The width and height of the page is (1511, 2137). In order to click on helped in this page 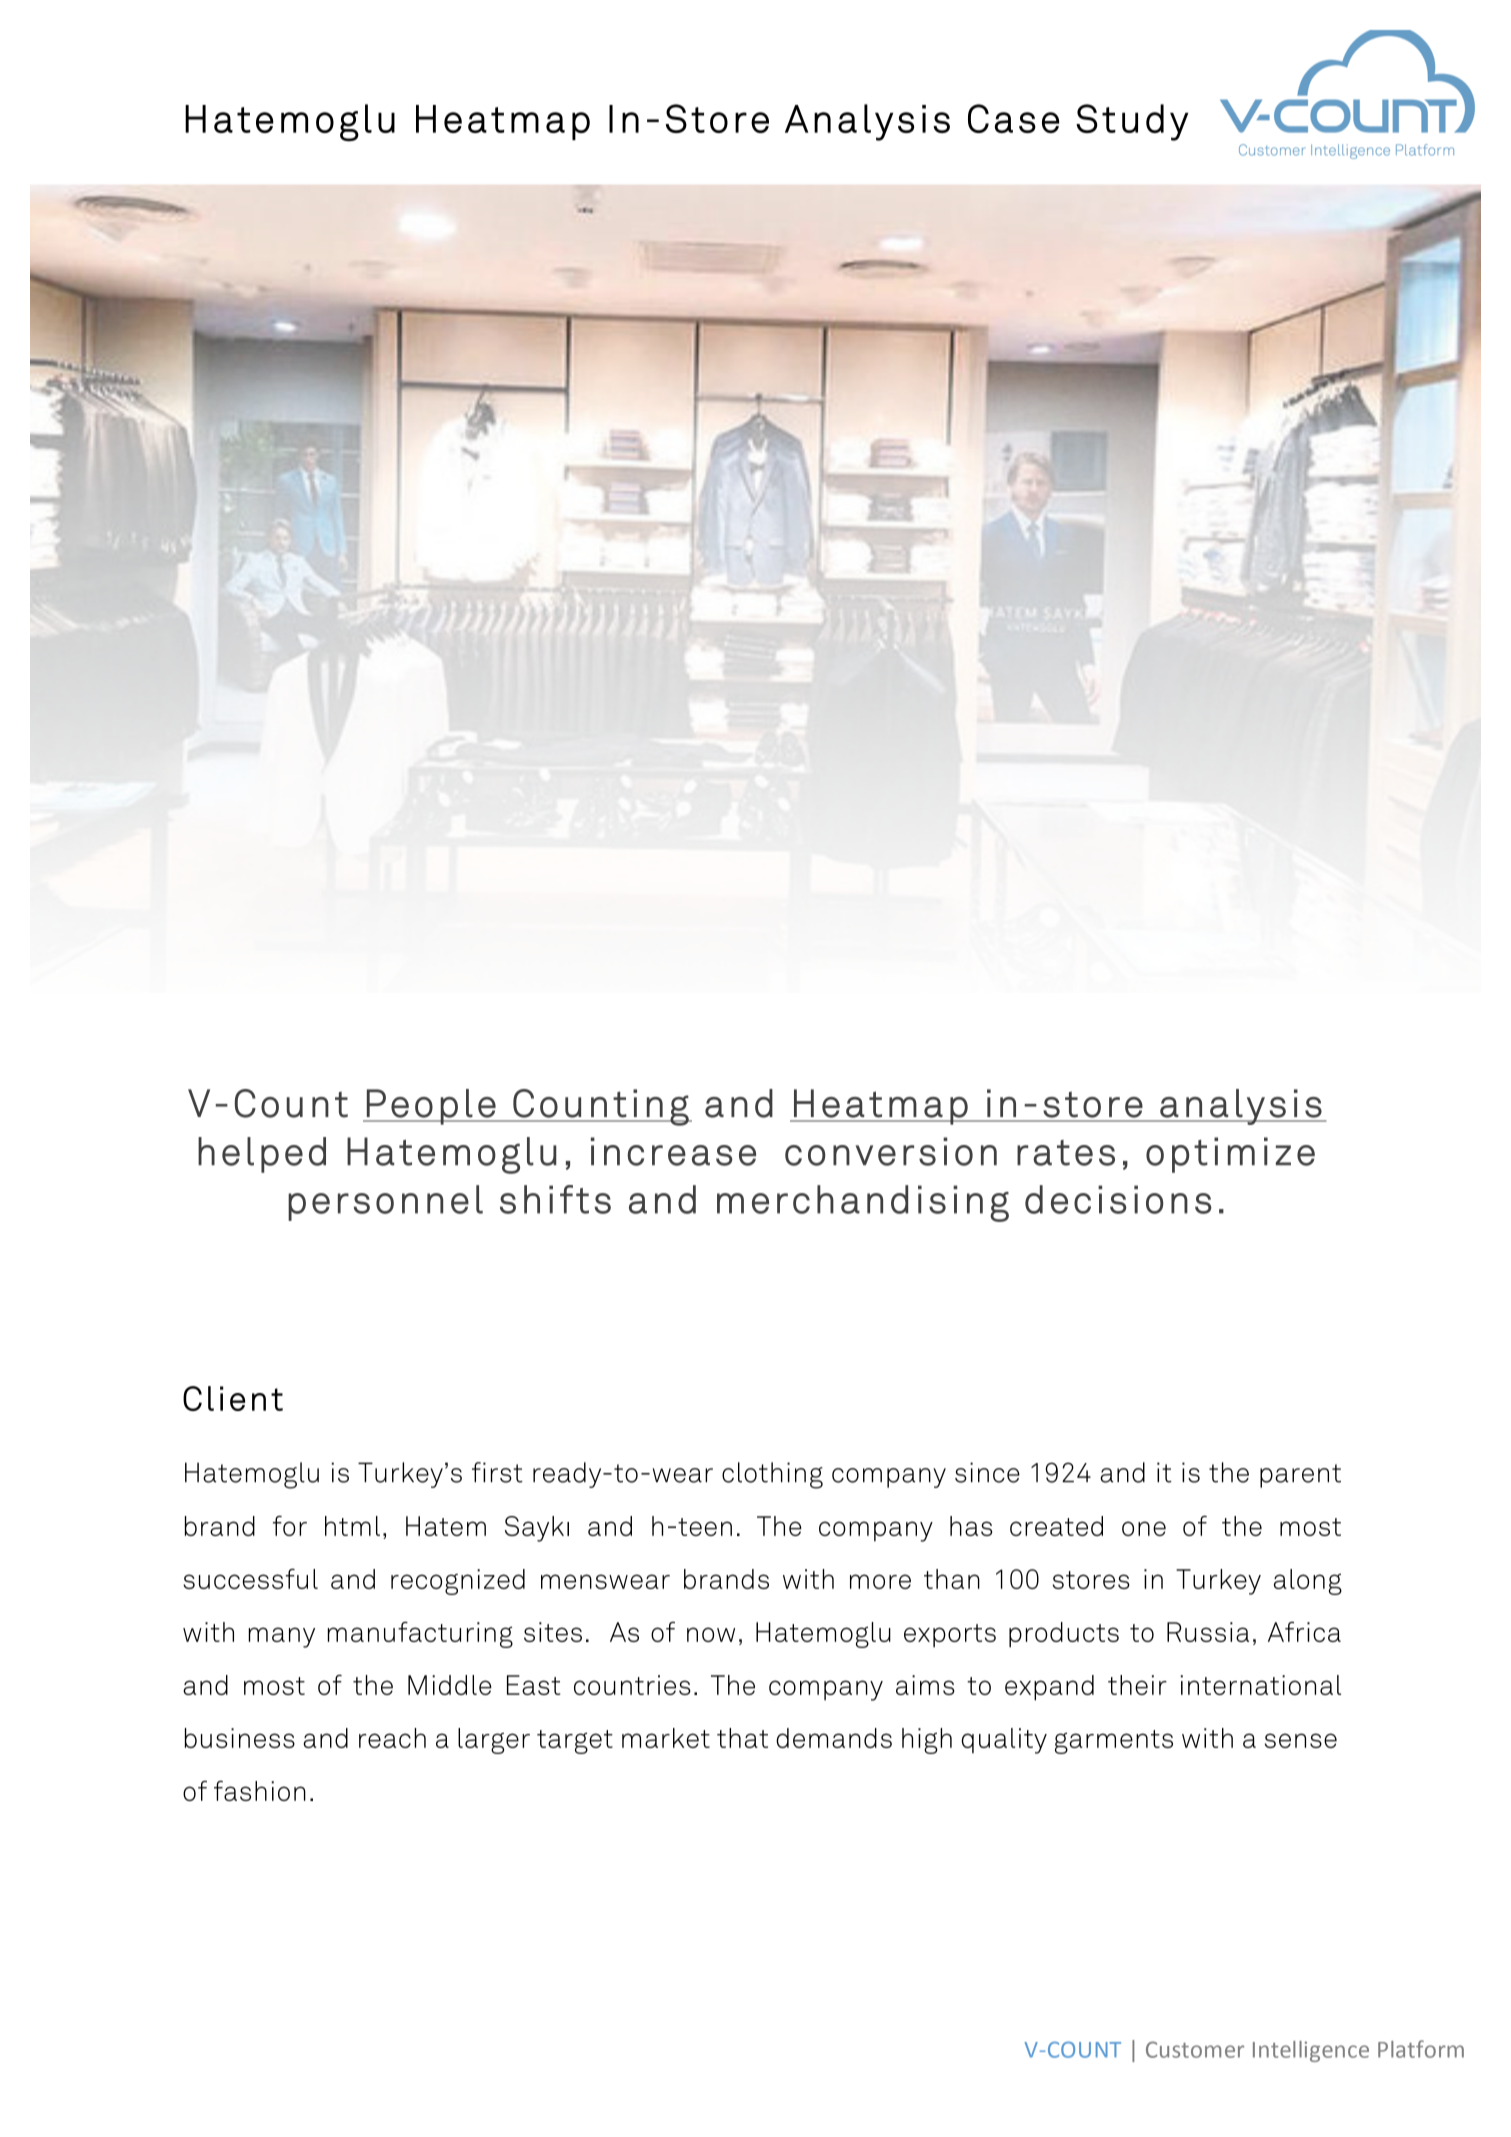, I will do `click(262, 1155)`.
